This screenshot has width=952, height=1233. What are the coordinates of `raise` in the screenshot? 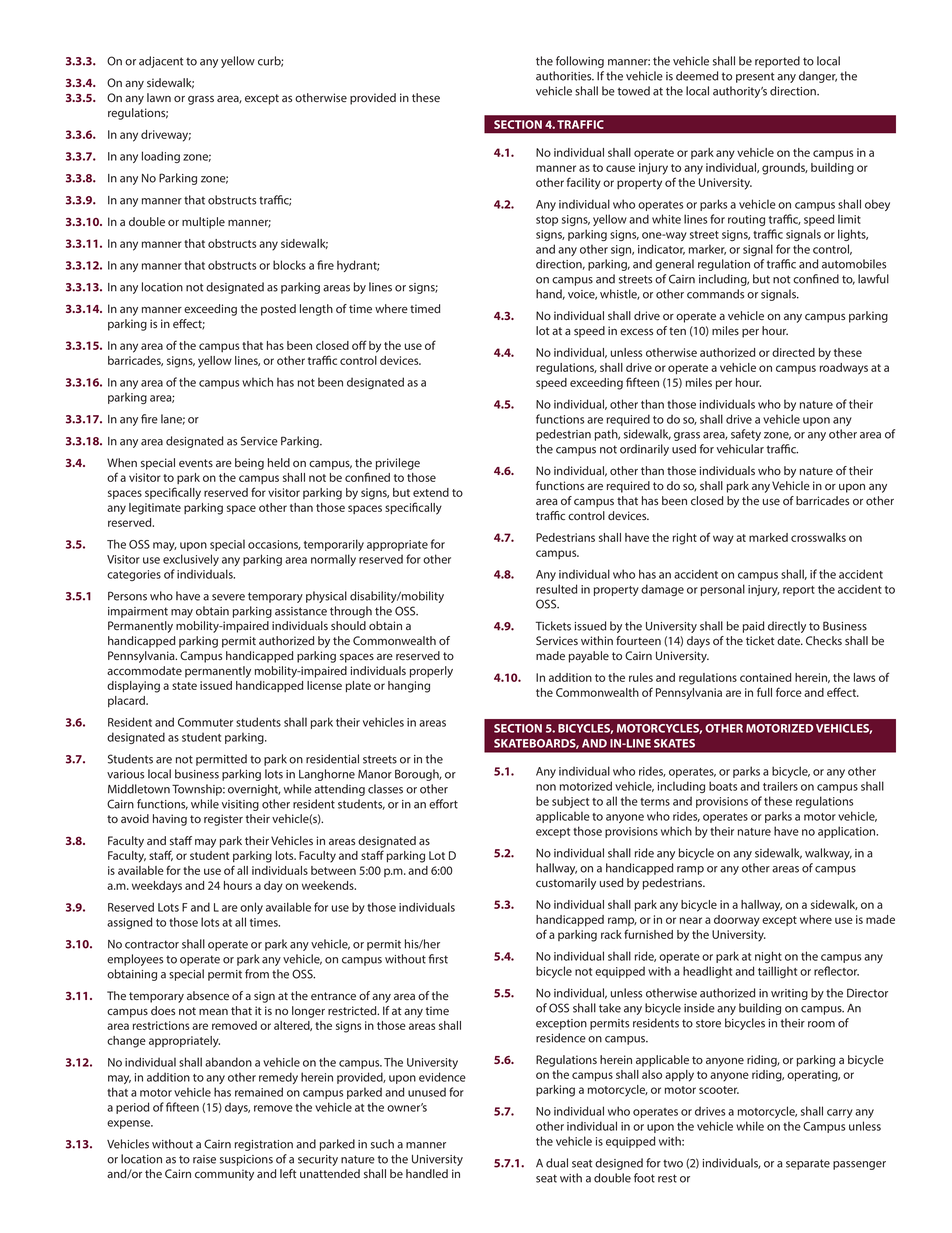 It's located at (204, 1159).
